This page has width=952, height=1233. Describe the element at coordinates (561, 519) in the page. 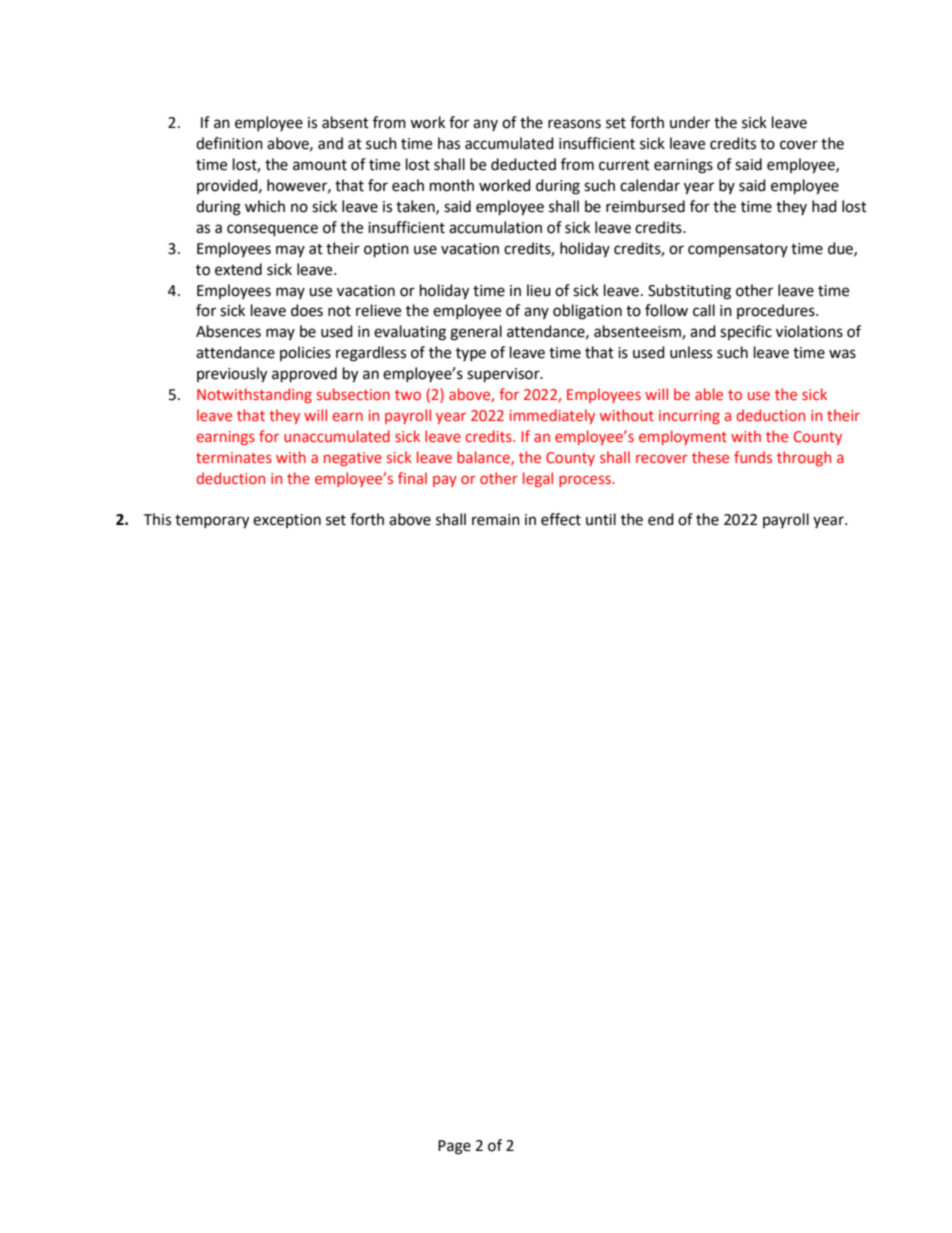

I see `effect` at that location.
